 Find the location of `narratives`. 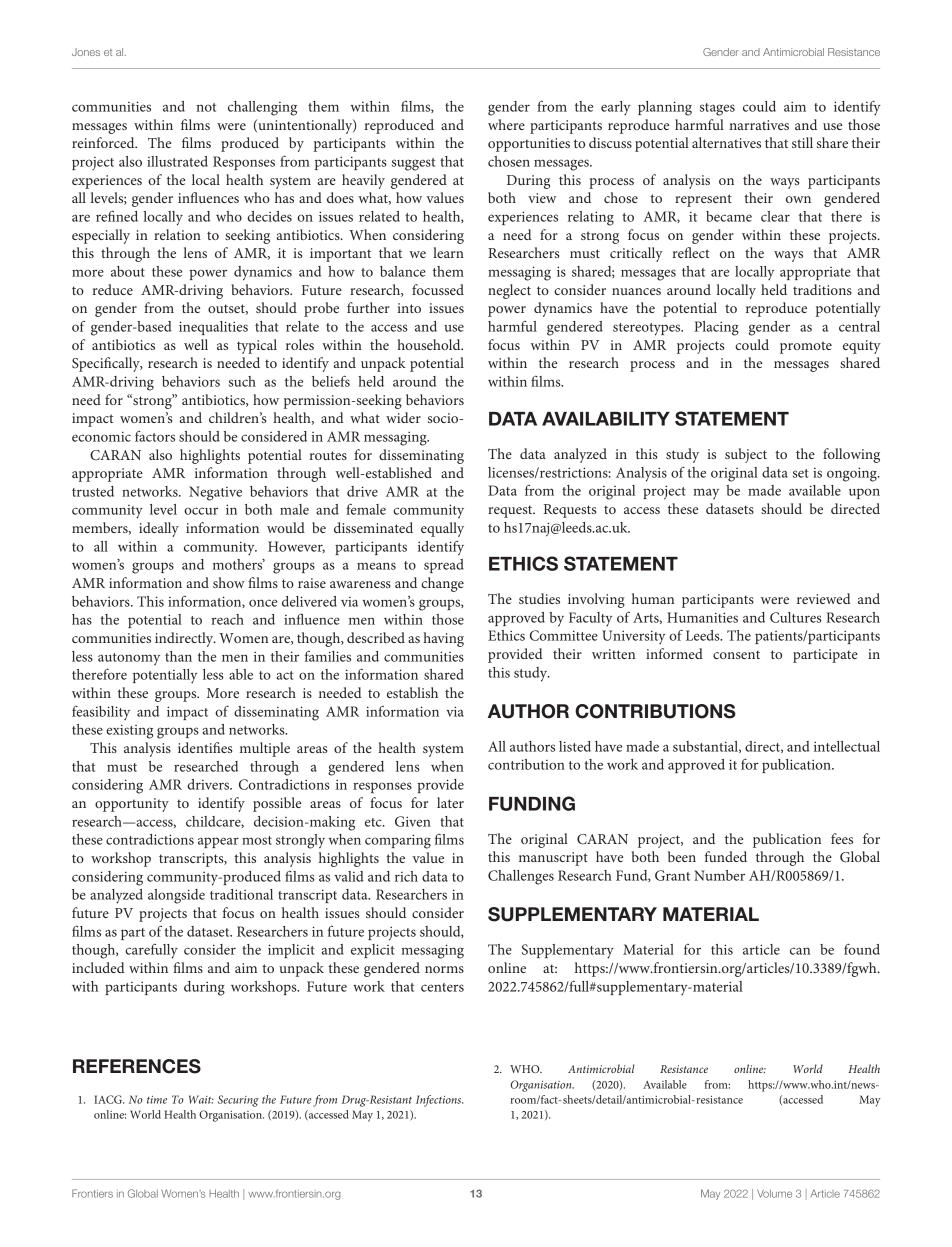

narratives is located at coordinates (759, 125).
